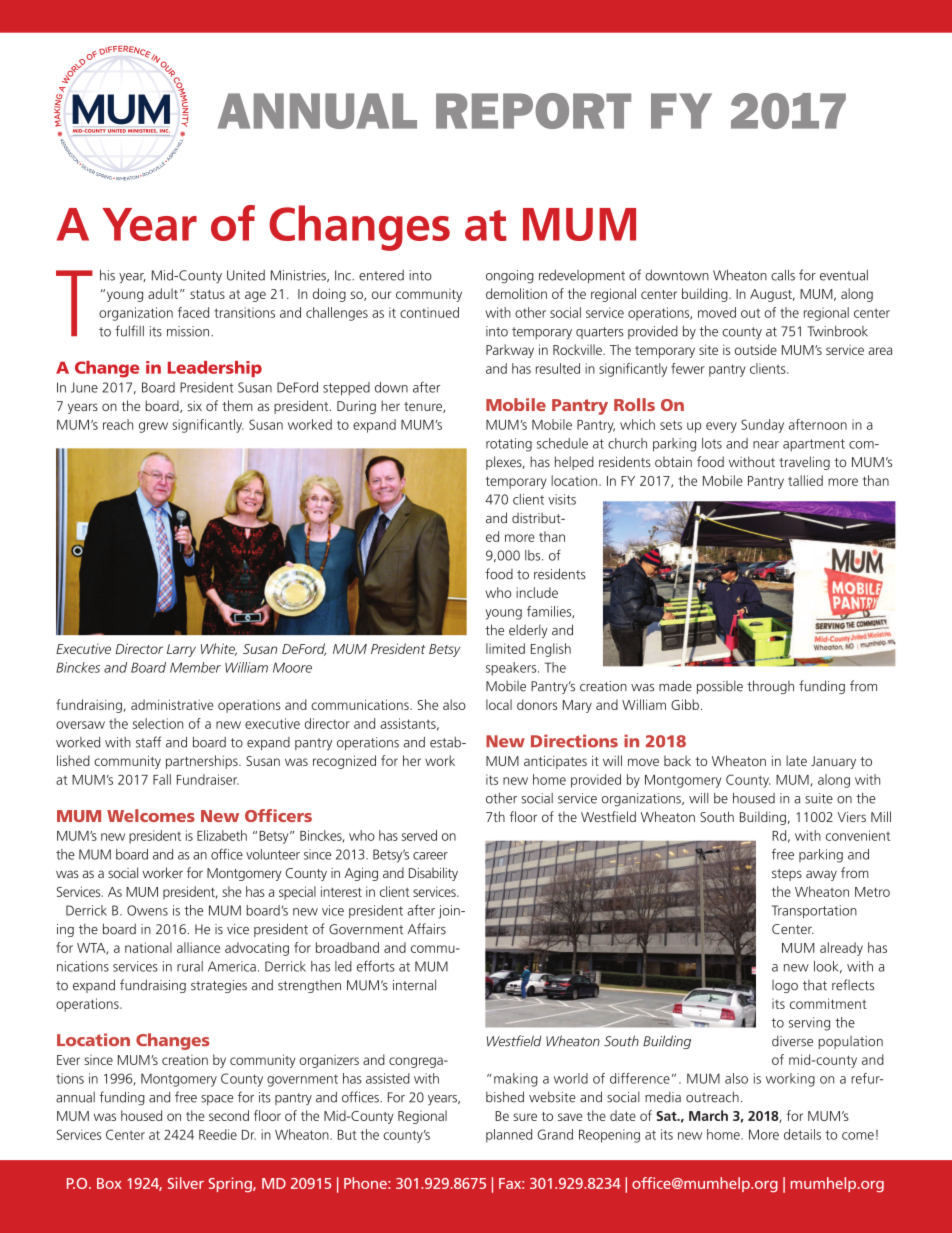 Image resolution: width=952 pixels, height=1233 pixels. What do you see at coordinates (802, 1134) in the image?
I see `details` at bounding box center [802, 1134].
